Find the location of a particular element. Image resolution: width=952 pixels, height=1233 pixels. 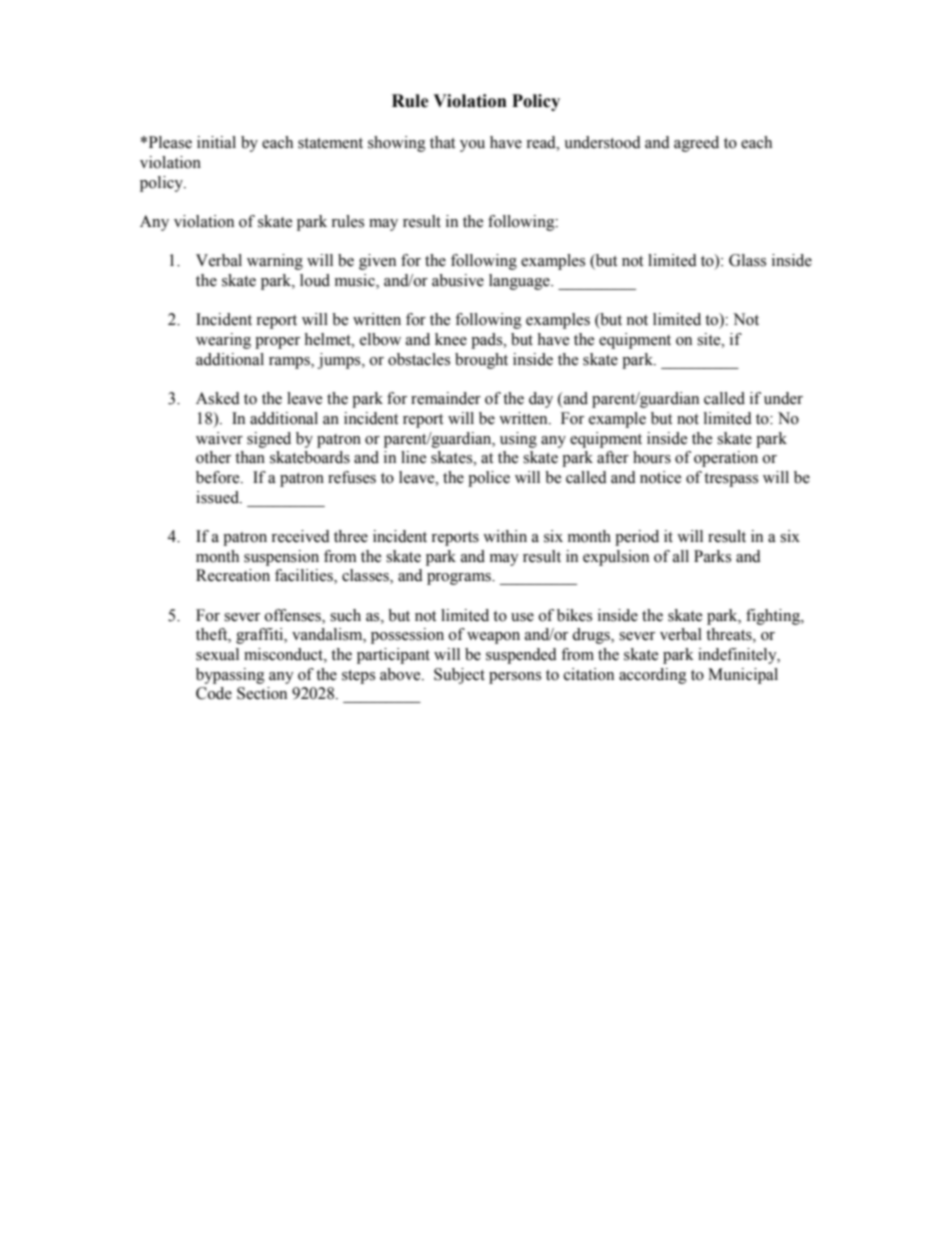

signed is located at coordinates (269, 440).
